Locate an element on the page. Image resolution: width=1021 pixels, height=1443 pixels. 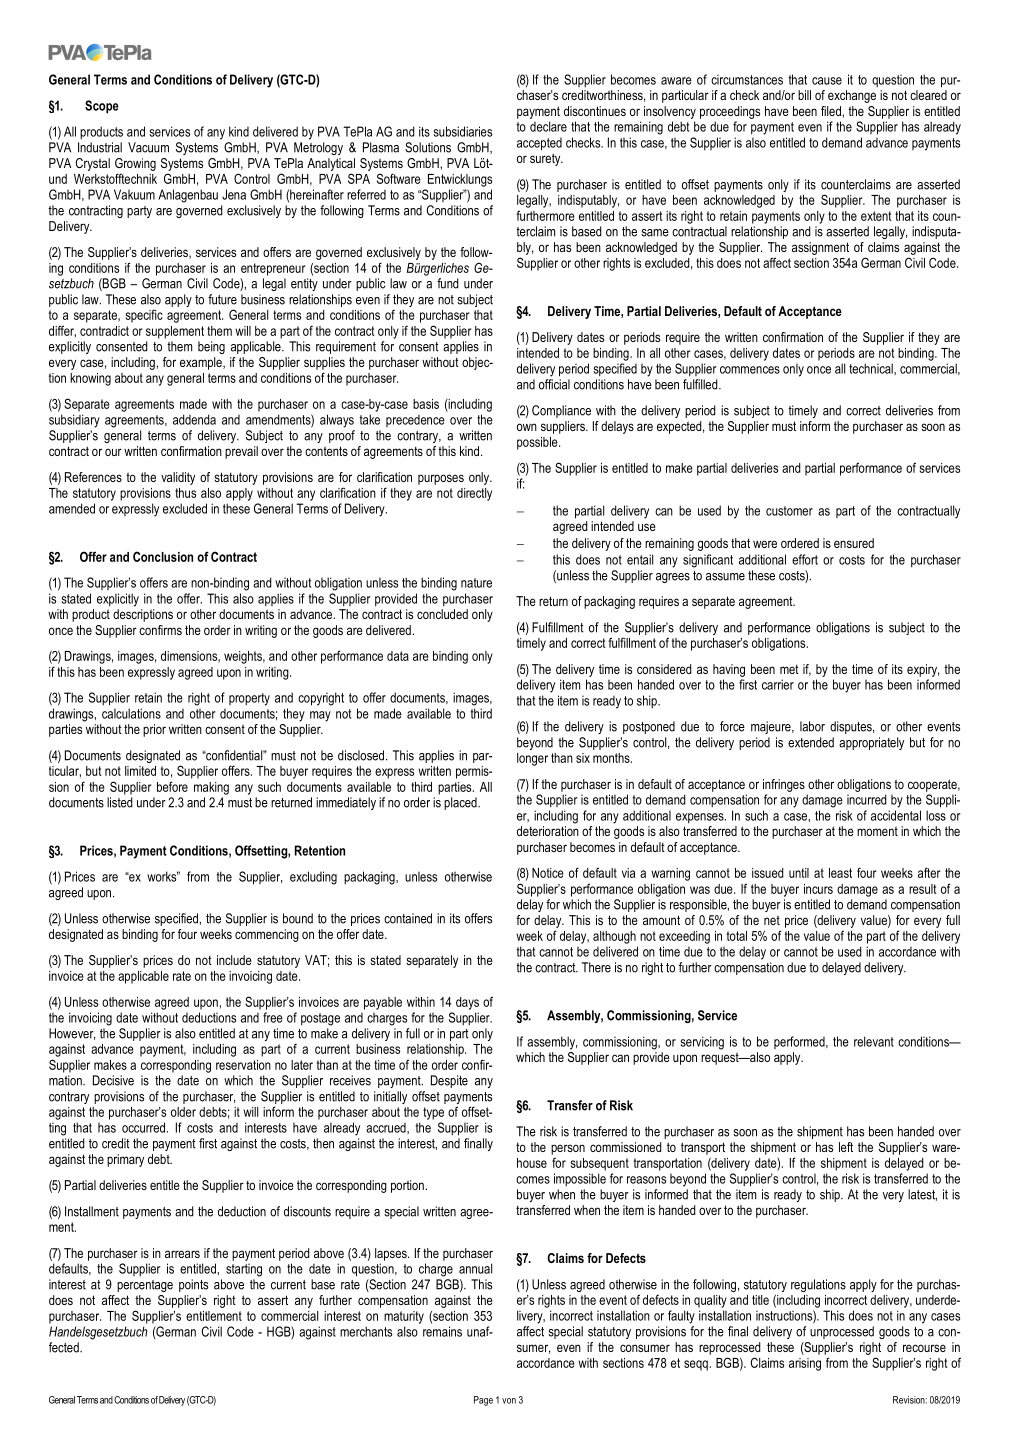
own is located at coordinates (527, 427).
